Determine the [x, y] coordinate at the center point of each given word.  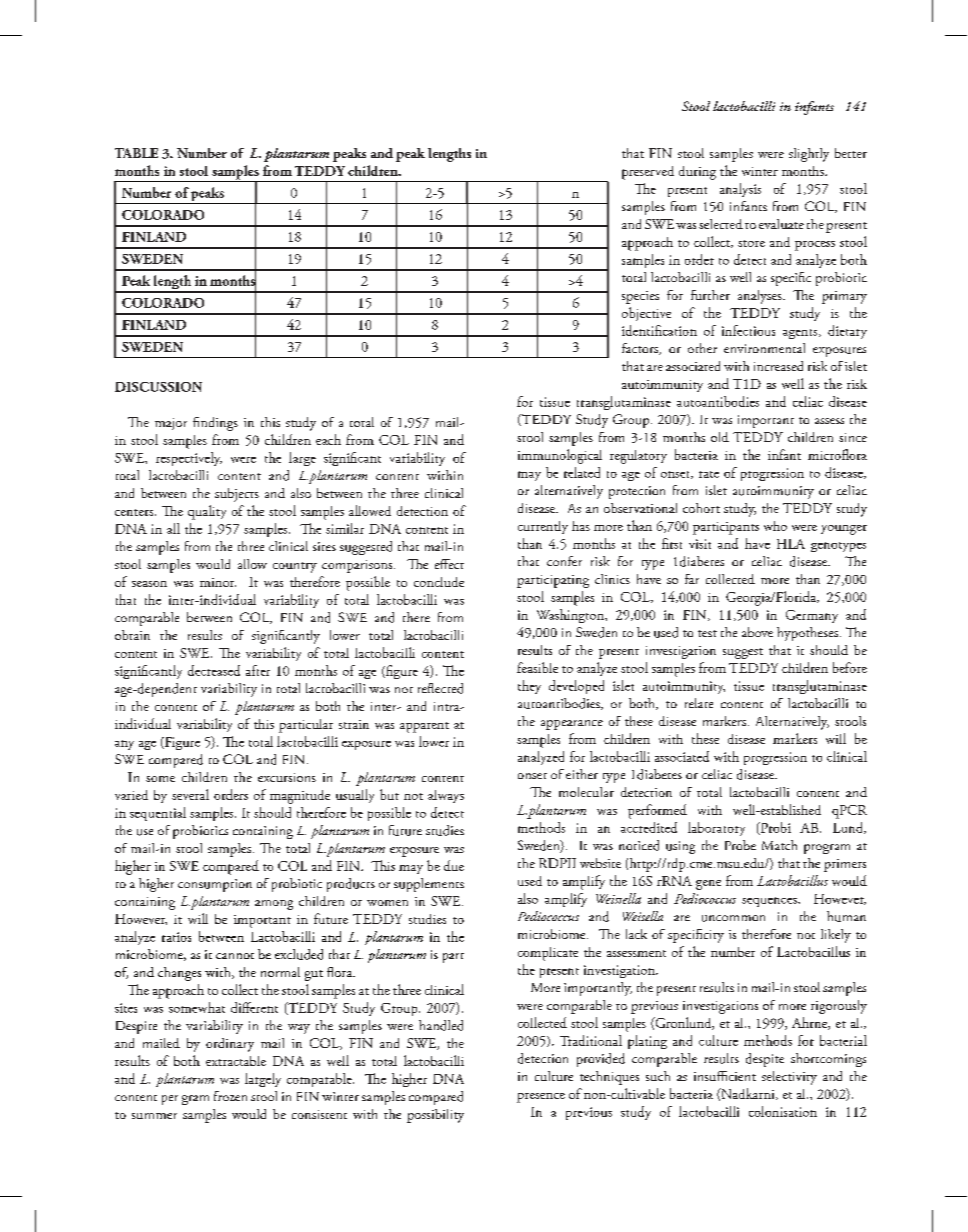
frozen [230, 1096]
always [446, 796]
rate [709, 474]
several [190, 794]
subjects [237, 495]
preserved [648, 173]
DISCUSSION [158, 387]
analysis [740, 190]
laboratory [716, 829]
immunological [560, 456]
